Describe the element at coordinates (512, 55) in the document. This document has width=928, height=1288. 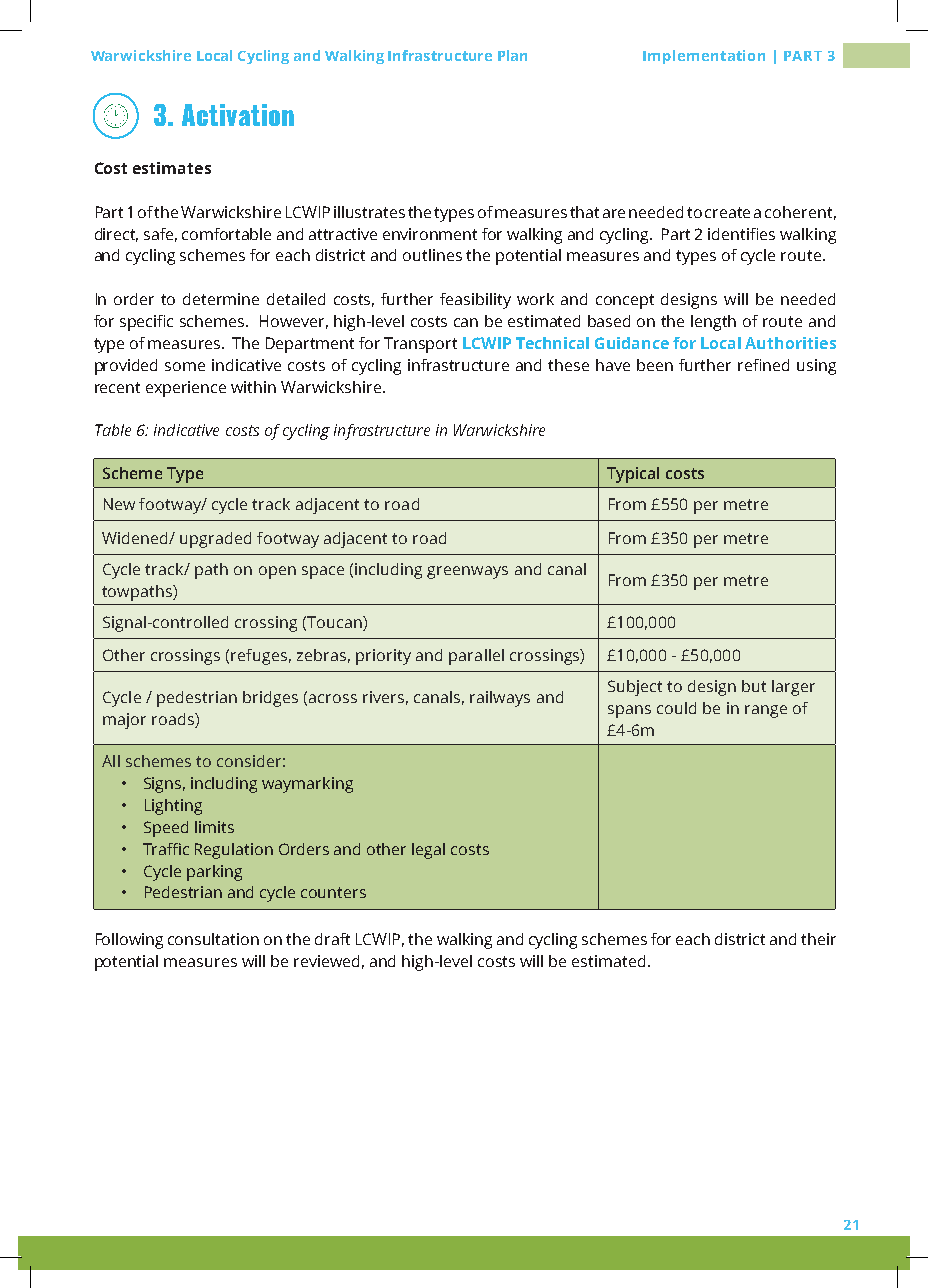
I see `Plan` at that location.
